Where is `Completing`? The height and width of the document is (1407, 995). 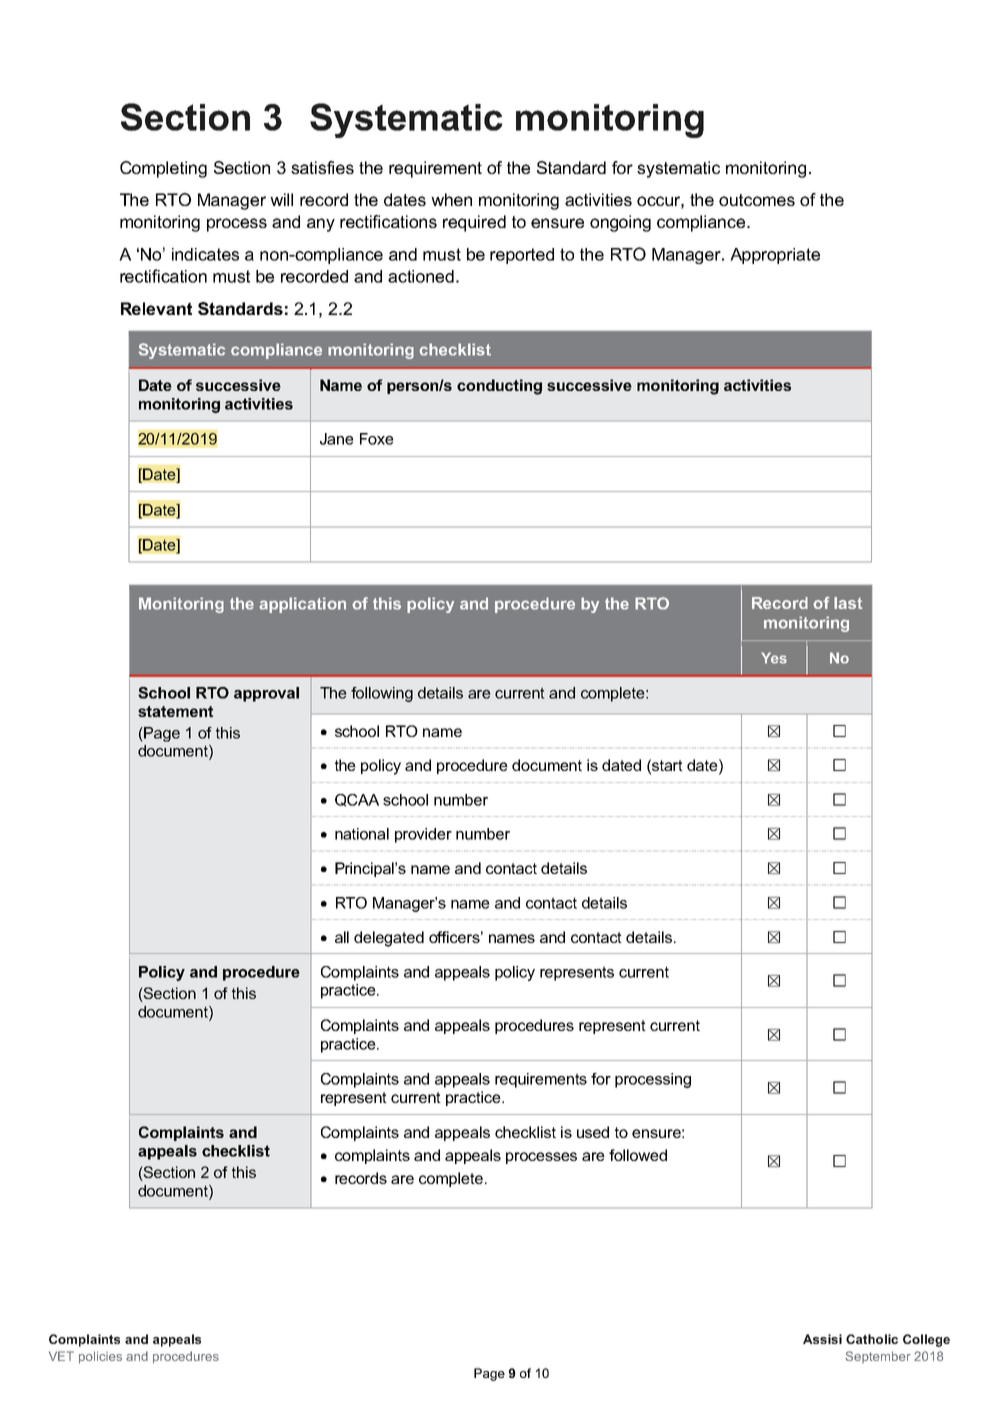
Completing is located at coordinates (163, 169).
